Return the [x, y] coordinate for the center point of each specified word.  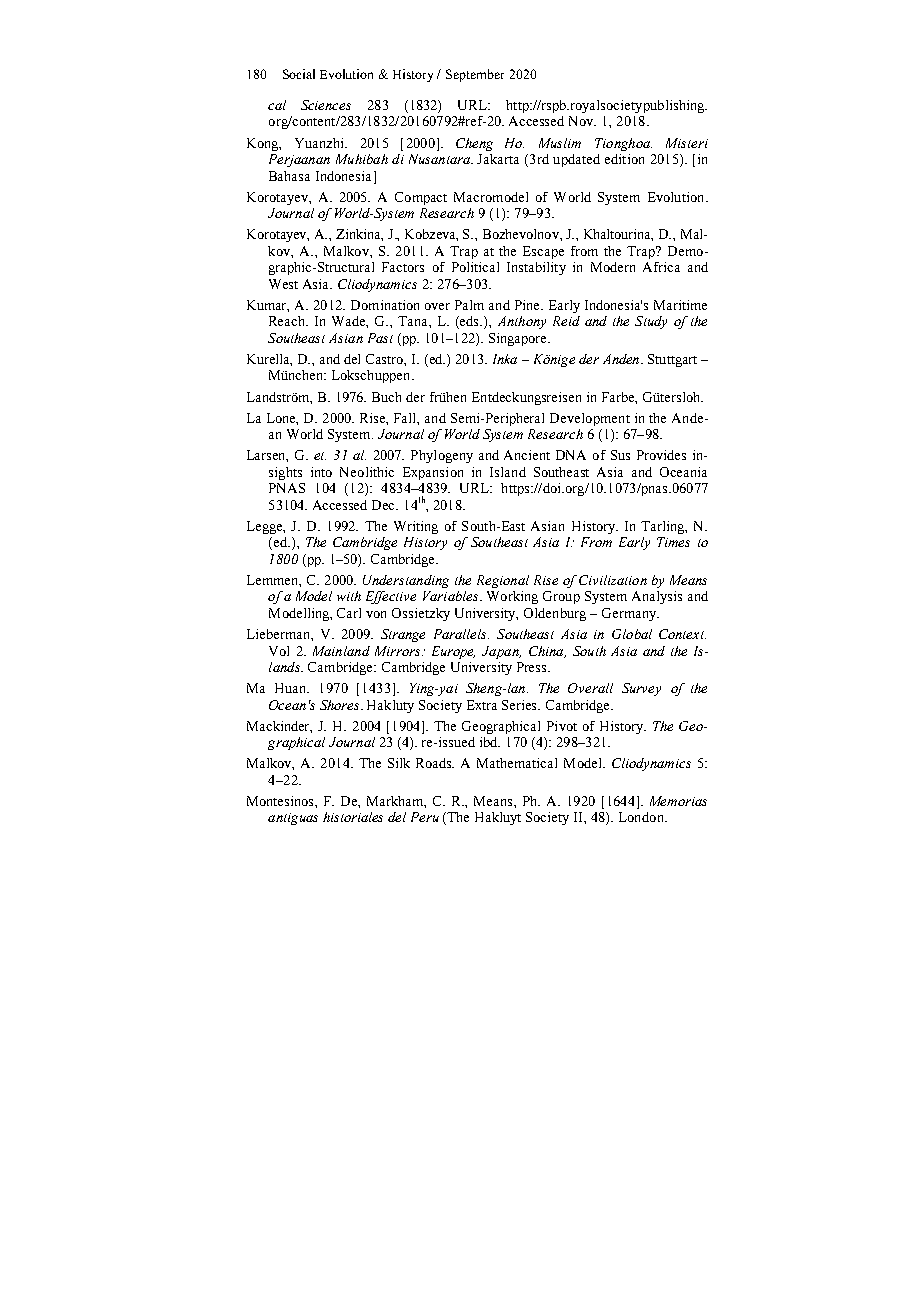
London [642, 817]
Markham [396, 802]
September [475, 75]
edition [624, 159]
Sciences [326, 105]
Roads [435, 763]
